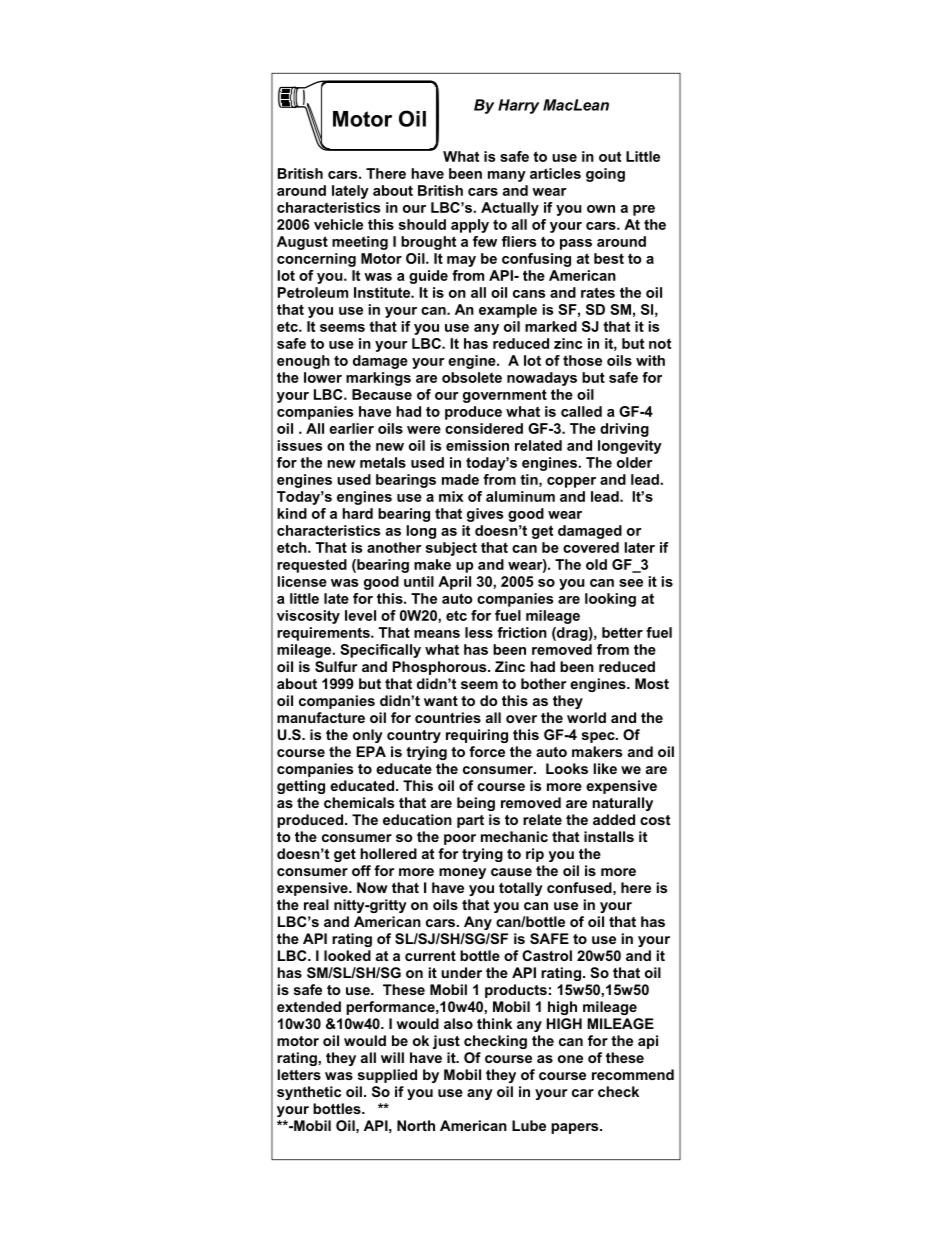  What do you see at coordinates (309, 1093) in the page?
I see `synthetic` at bounding box center [309, 1093].
